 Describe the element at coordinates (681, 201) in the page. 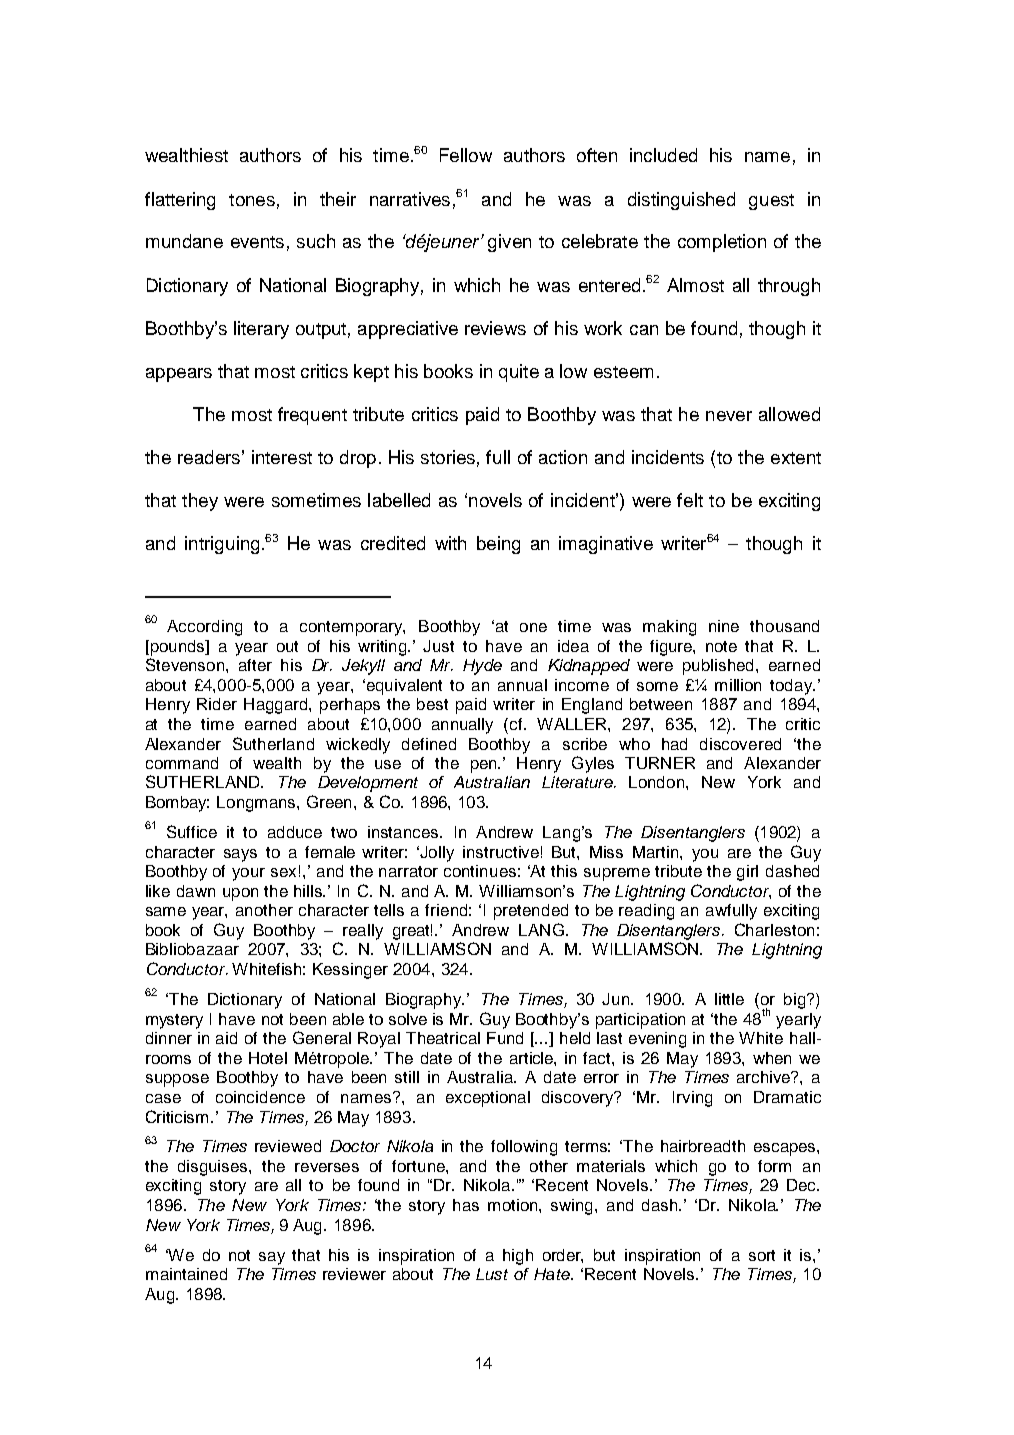

I see `distinguished` at that location.
